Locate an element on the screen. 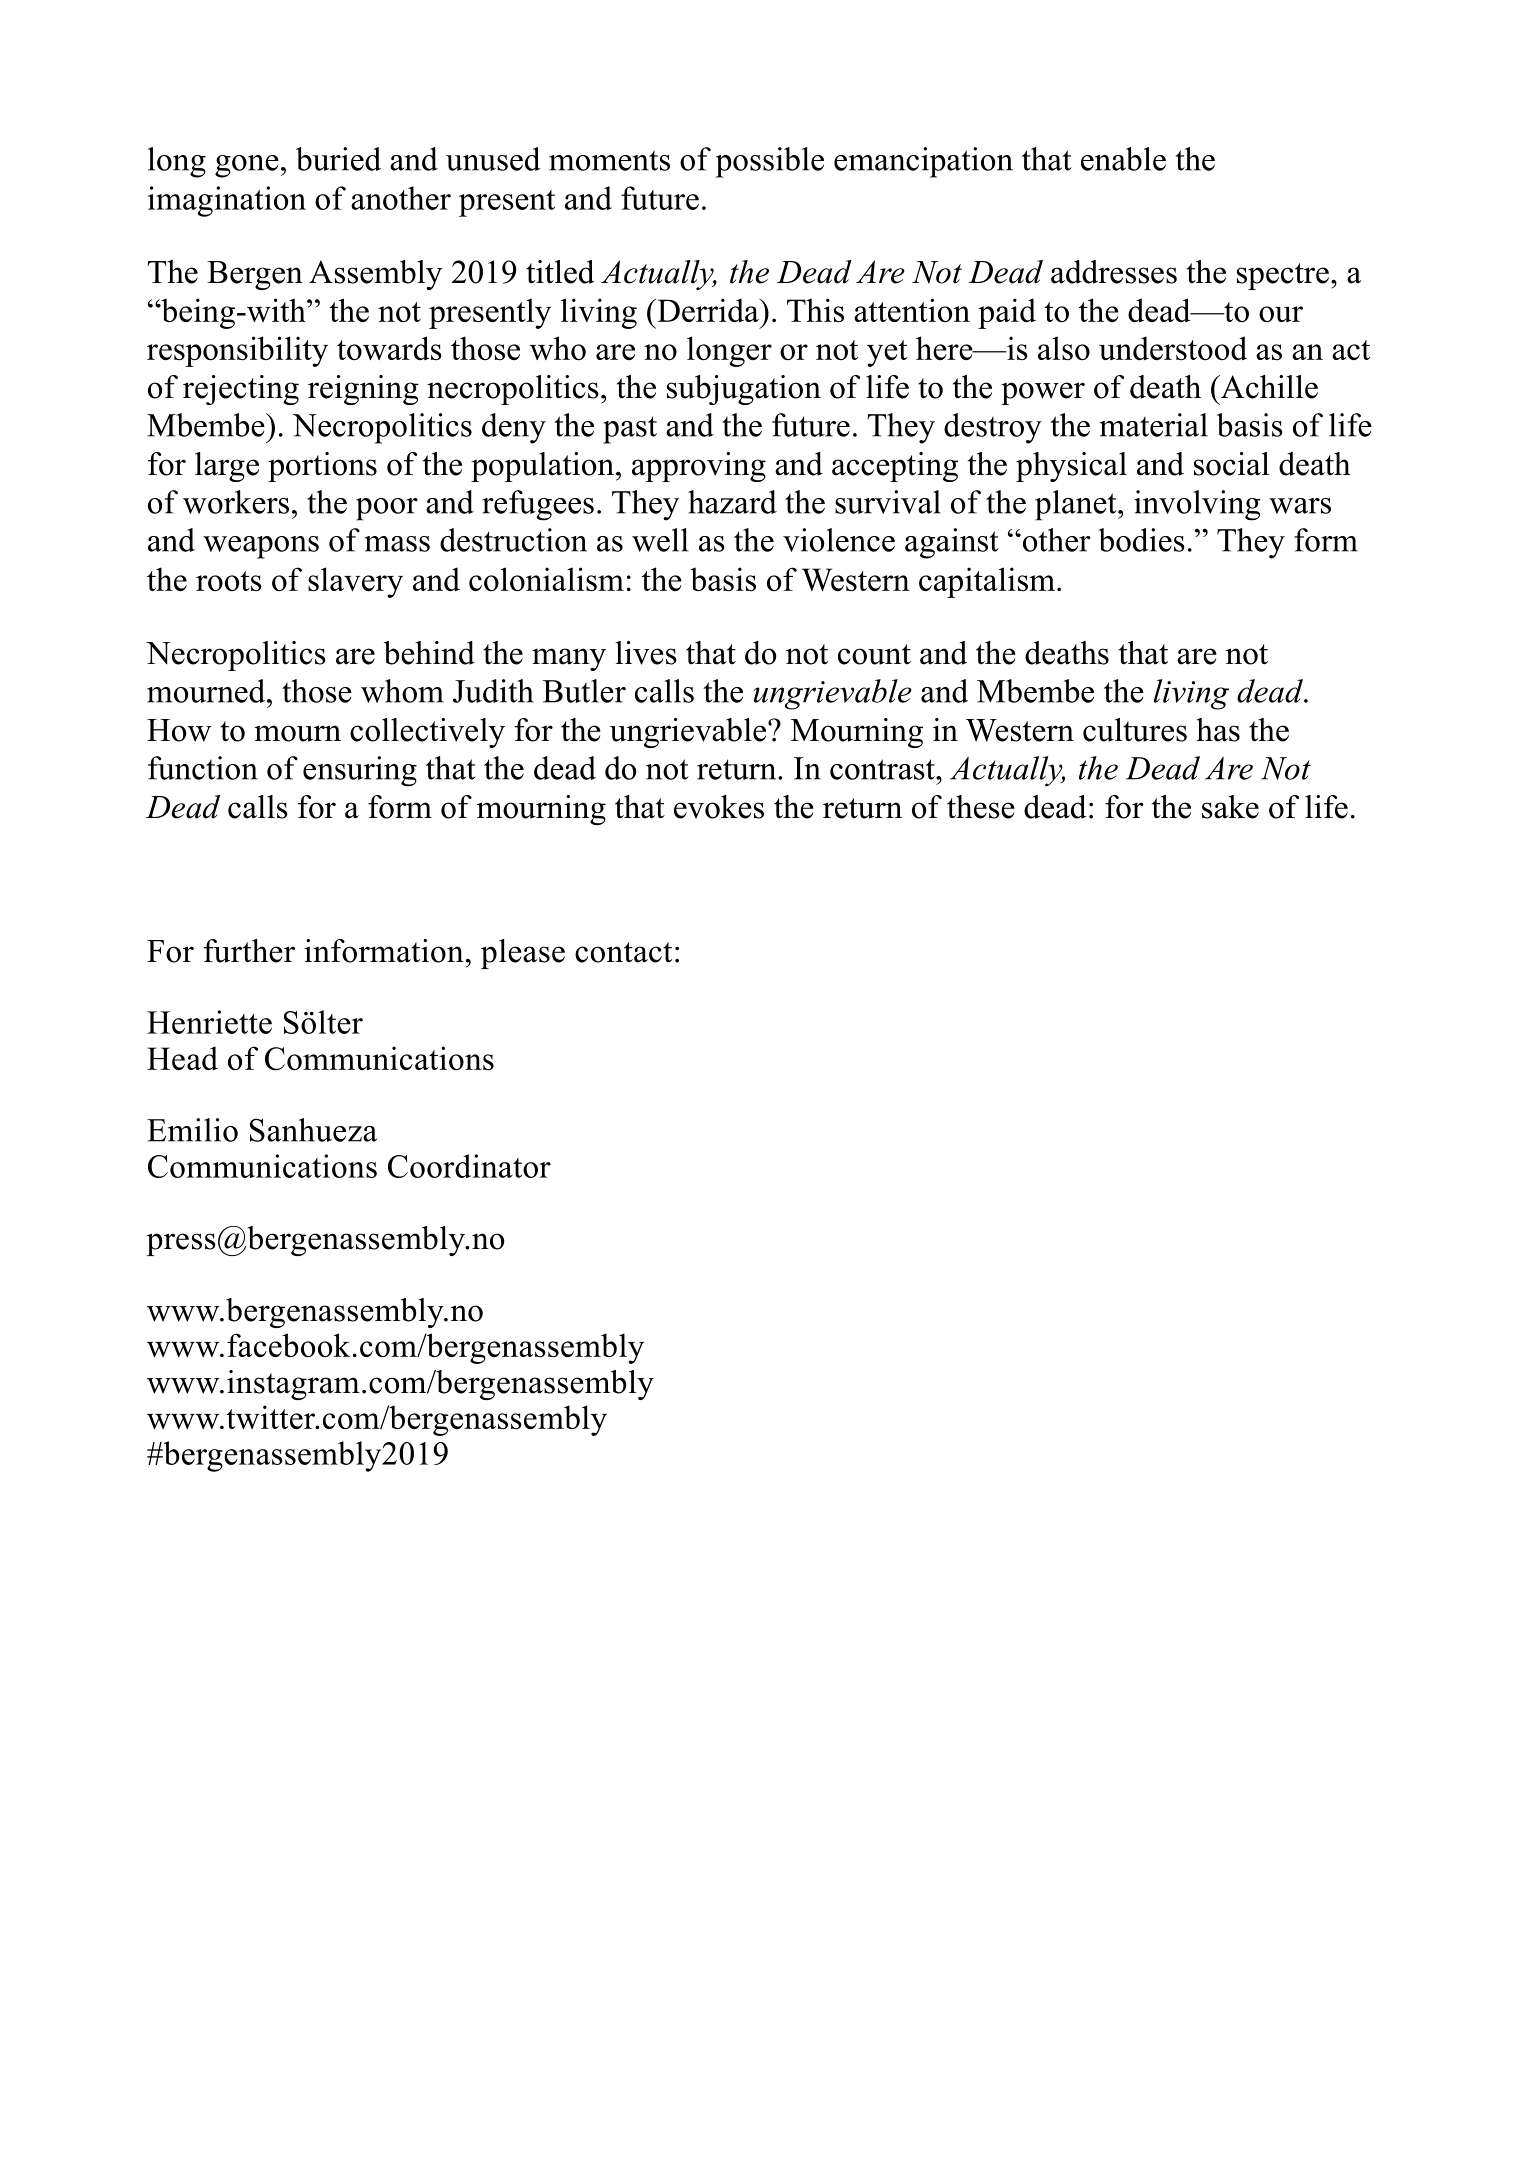 The height and width of the screenshot is (2160, 1527). subjugation is located at coordinates (744, 390).
